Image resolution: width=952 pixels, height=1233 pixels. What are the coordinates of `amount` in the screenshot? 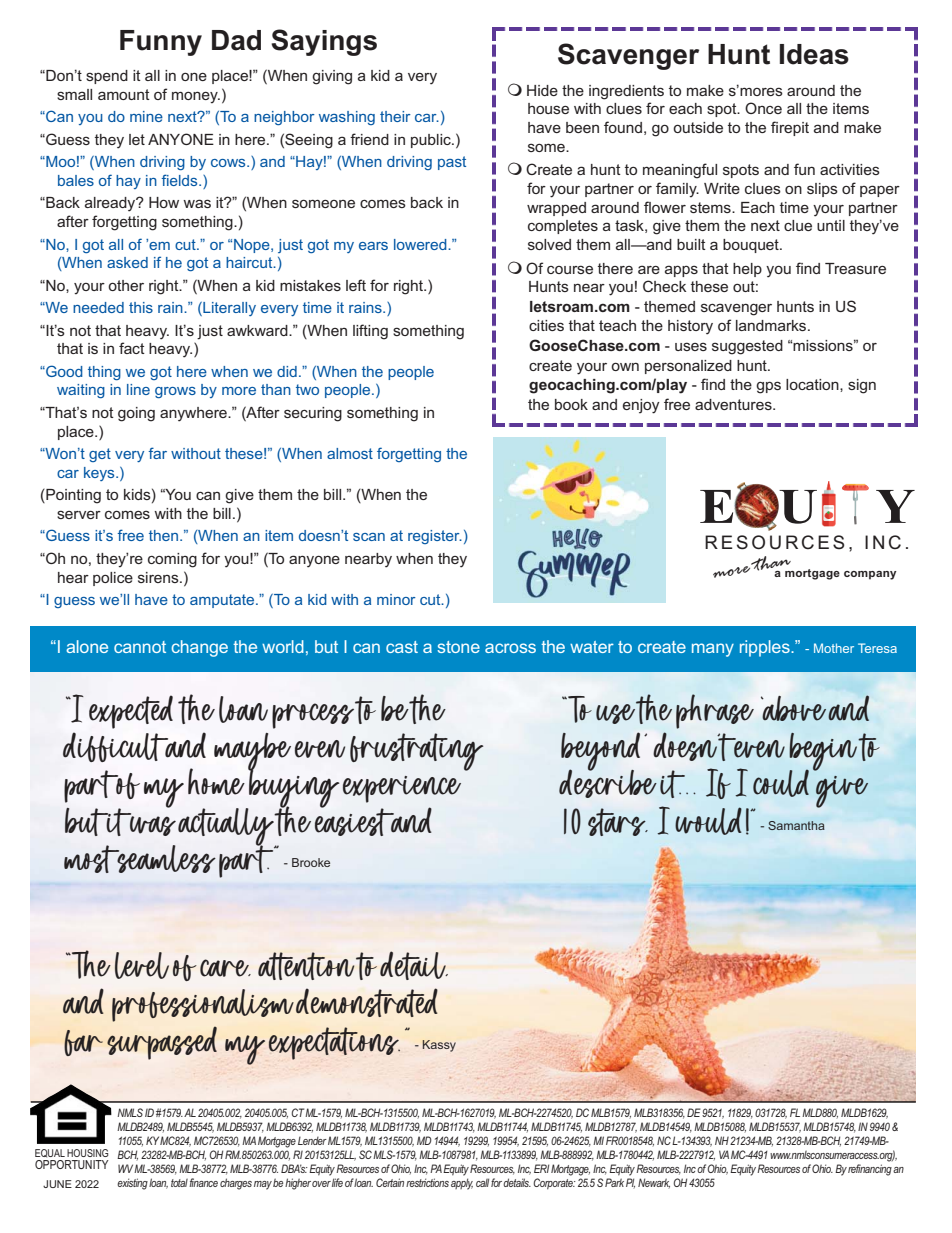 It's located at (124, 94).
